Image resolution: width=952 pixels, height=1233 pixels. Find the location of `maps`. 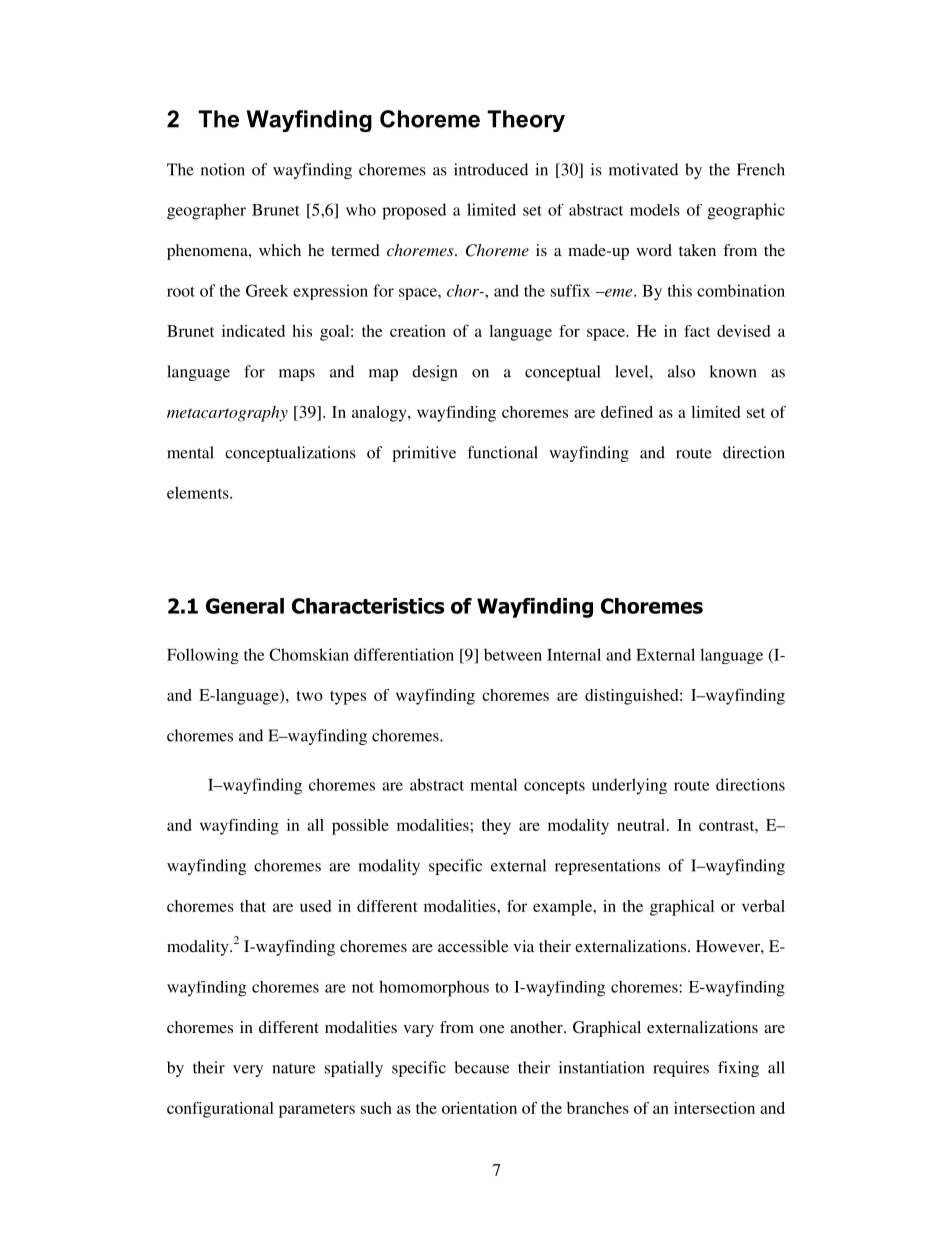

maps is located at coordinates (297, 375).
